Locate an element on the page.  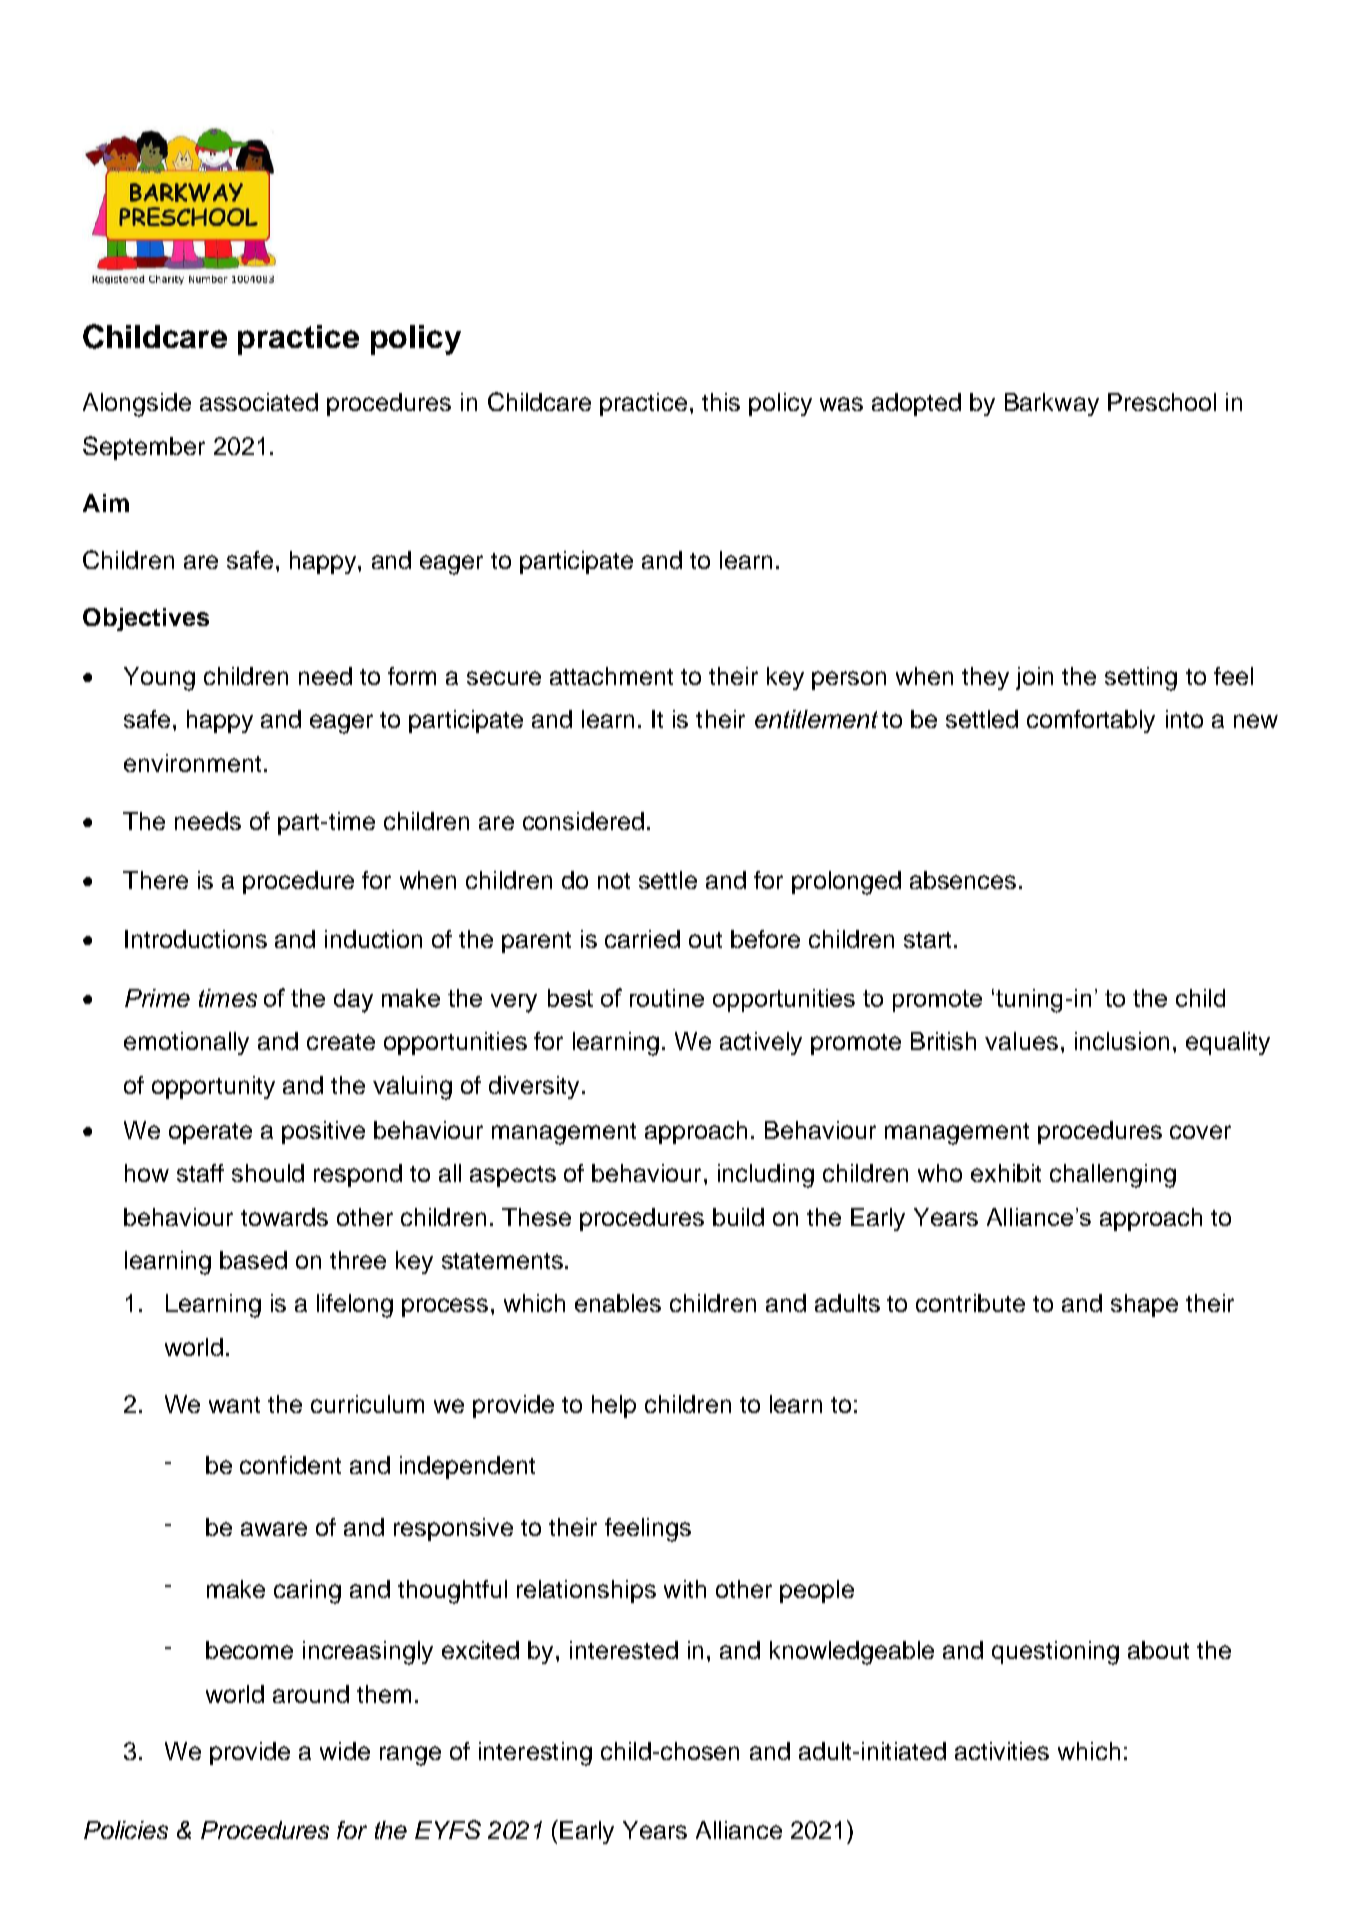
wide is located at coordinates (345, 1751).
